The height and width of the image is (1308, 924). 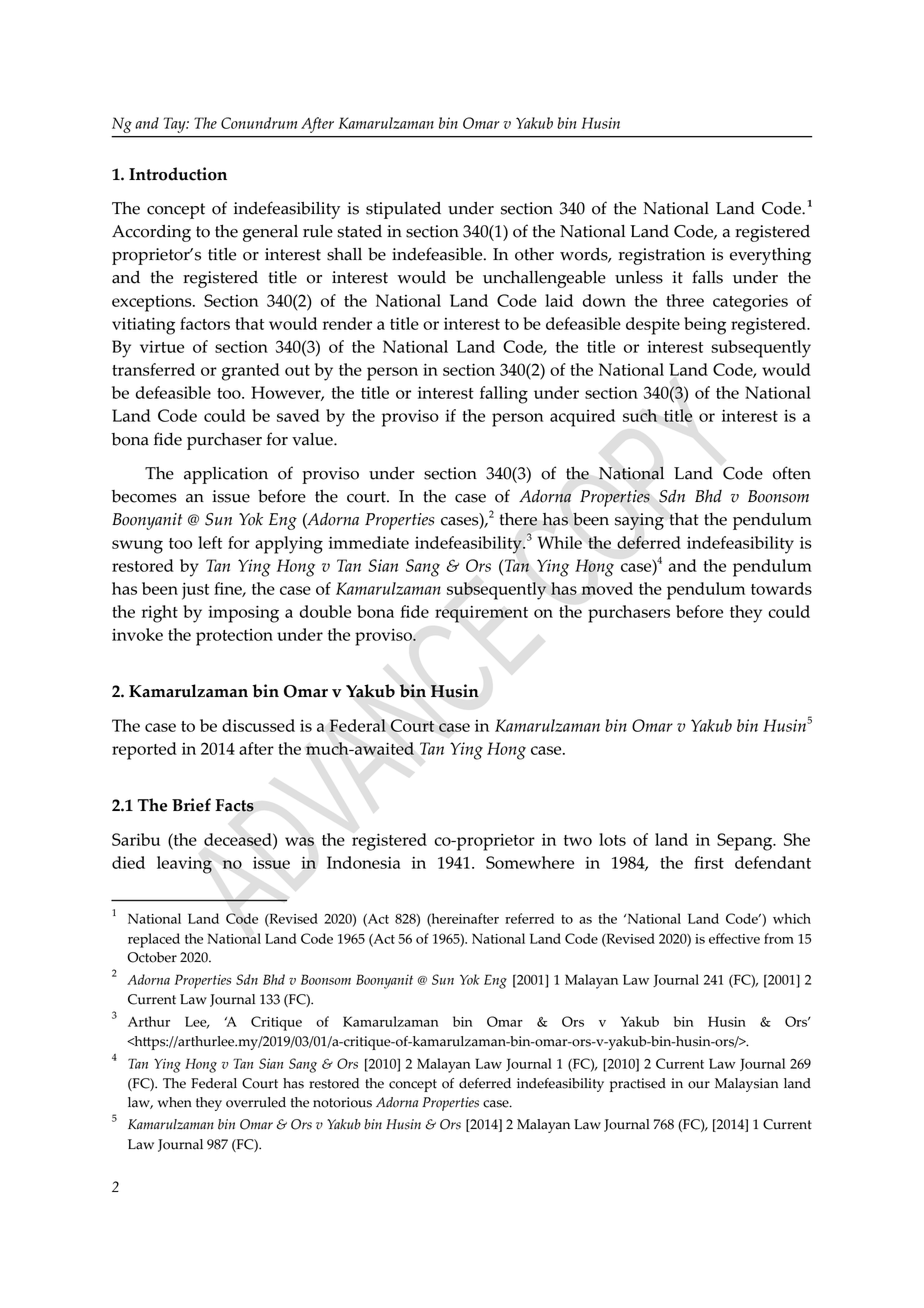 What do you see at coordinates (403, 210) in the image?
I see `stipulated` at bounding box center [403, 210].
